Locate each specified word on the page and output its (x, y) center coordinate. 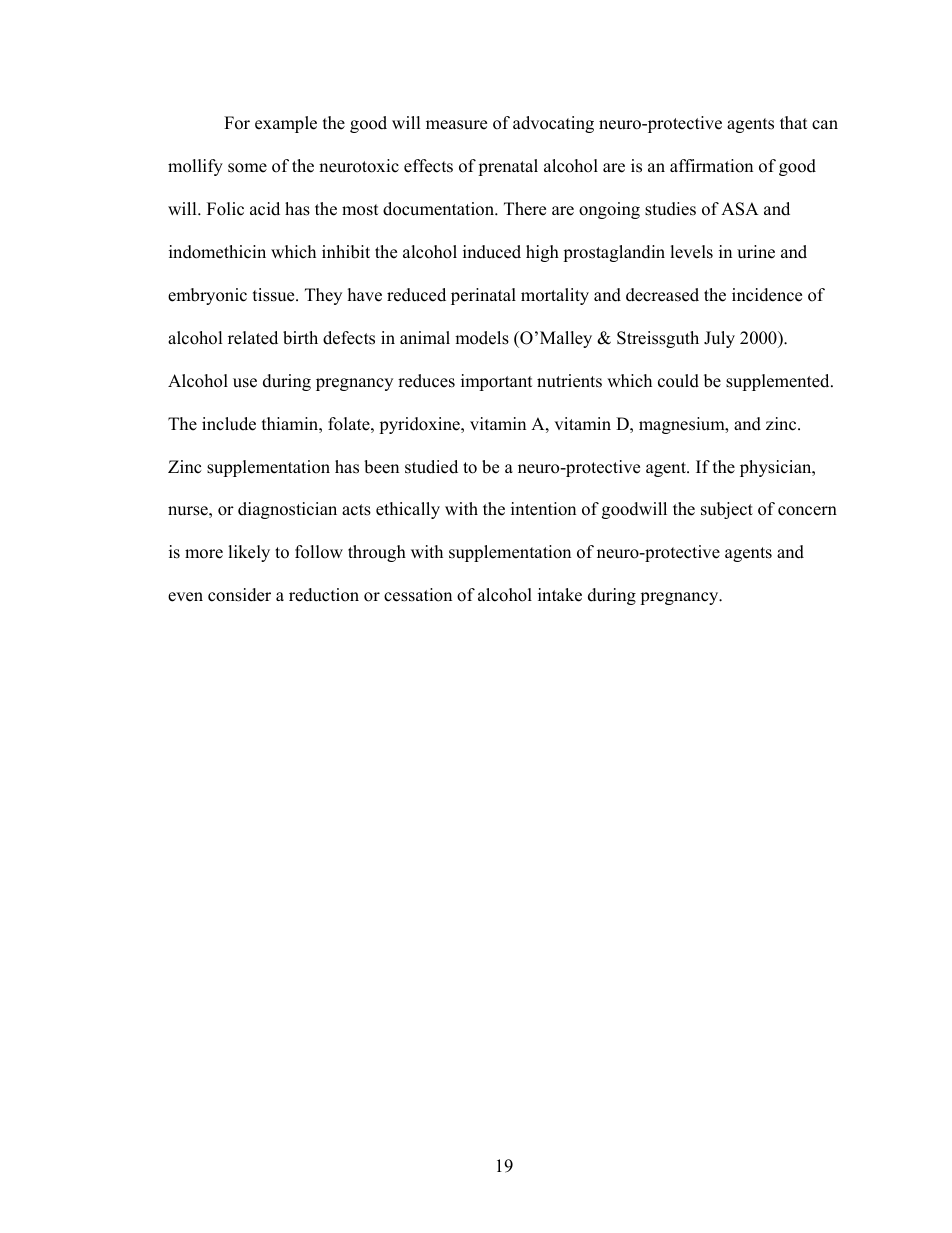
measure (456, 125)
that (794, 122)
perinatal (483, 296)
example (286, 124)
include (229, 424)
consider (239, 595)
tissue (275, 295)
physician (777, 468)
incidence (767, 295)
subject (727, 510)
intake (560, 595)
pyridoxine (420, 425)
